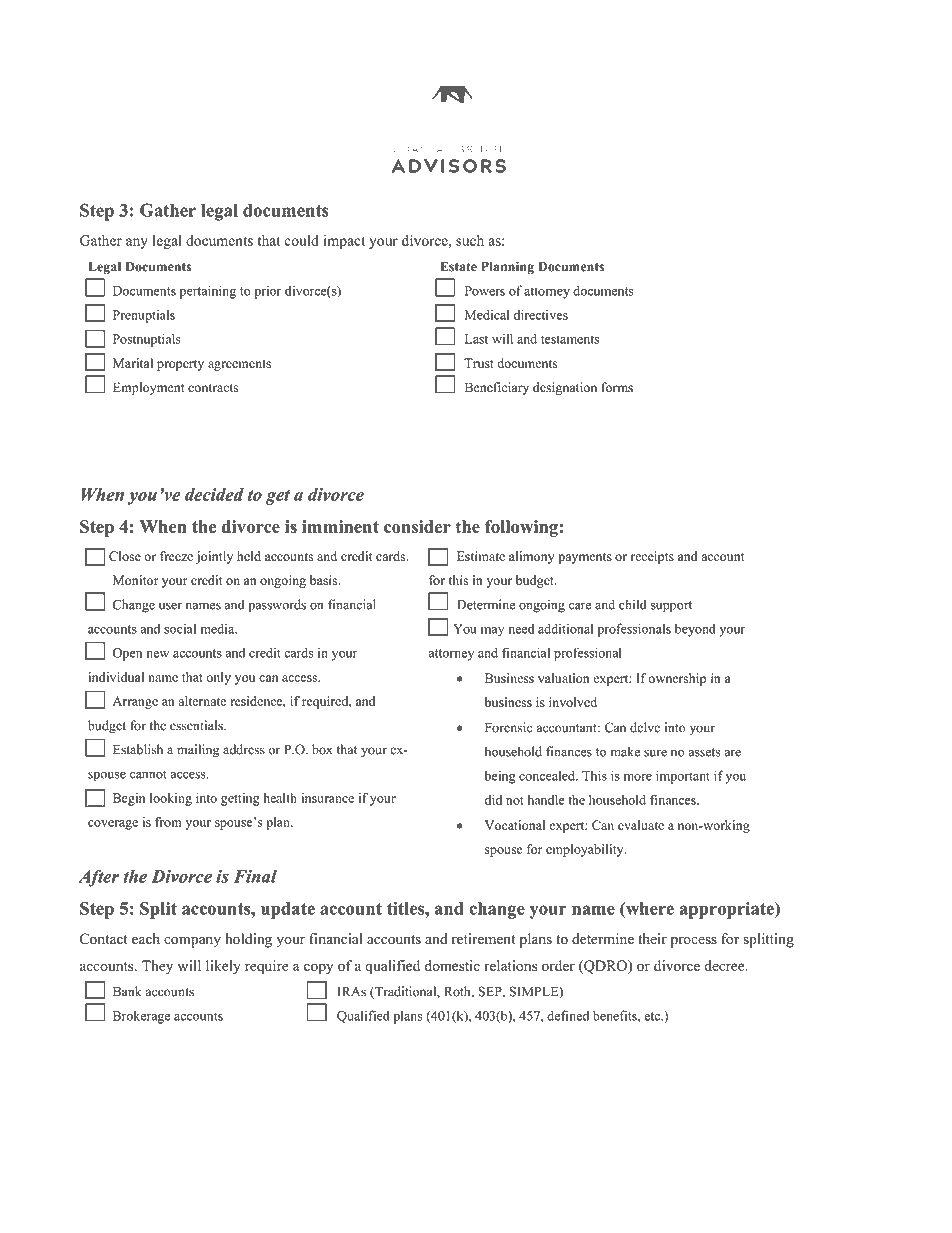 The width and height of the screenshot is (952, 1233). What do you see at coordinates (641, 825) in the screenshot?
I see `evaluate` at bounding box center [641, 825].
